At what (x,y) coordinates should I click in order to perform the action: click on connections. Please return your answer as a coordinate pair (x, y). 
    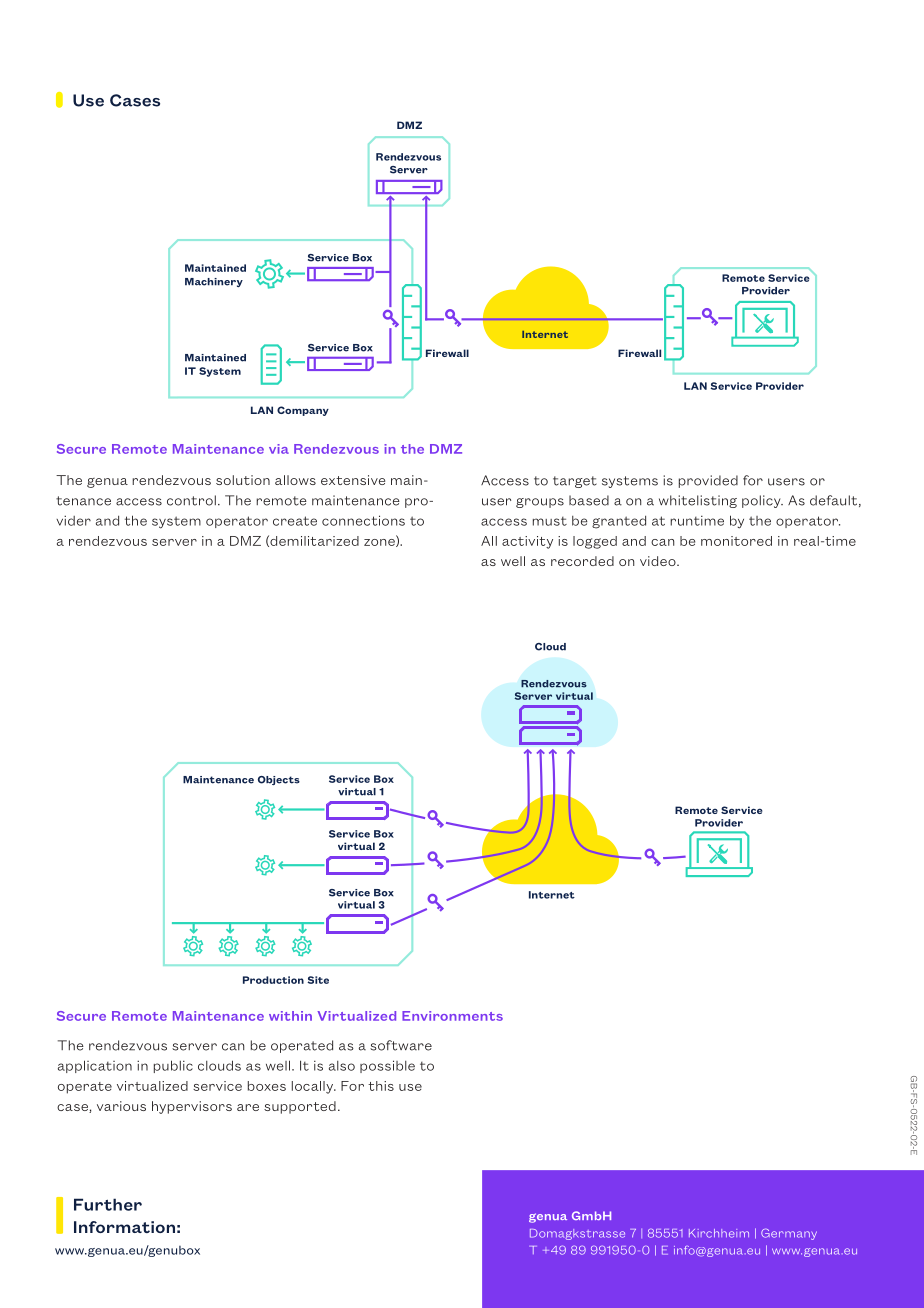
    Looking at the image, I should click on (363, 520).
